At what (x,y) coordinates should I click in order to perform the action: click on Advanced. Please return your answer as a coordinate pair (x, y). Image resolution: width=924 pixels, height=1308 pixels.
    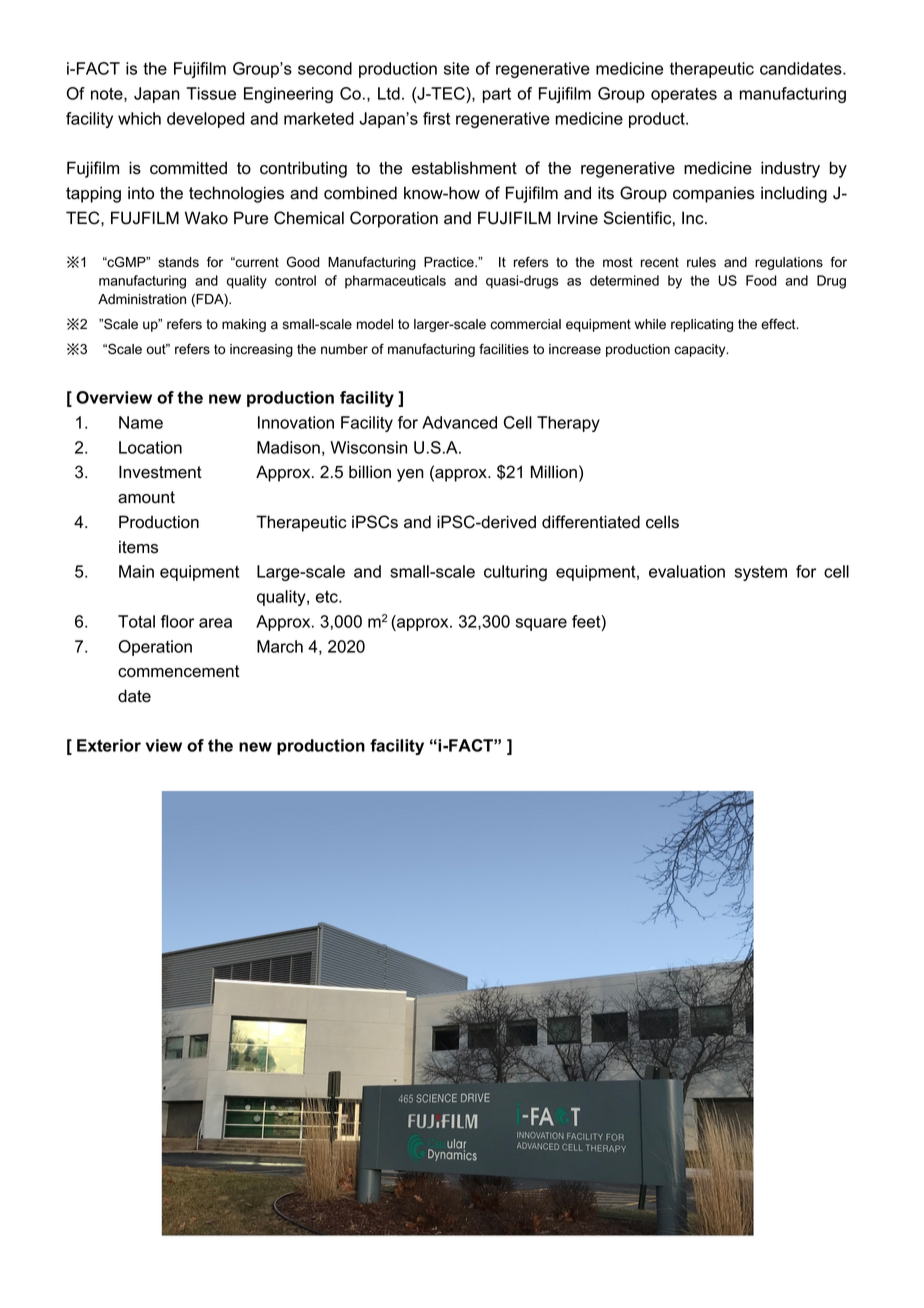
    Looking at the image, I should click on (459, 422).
